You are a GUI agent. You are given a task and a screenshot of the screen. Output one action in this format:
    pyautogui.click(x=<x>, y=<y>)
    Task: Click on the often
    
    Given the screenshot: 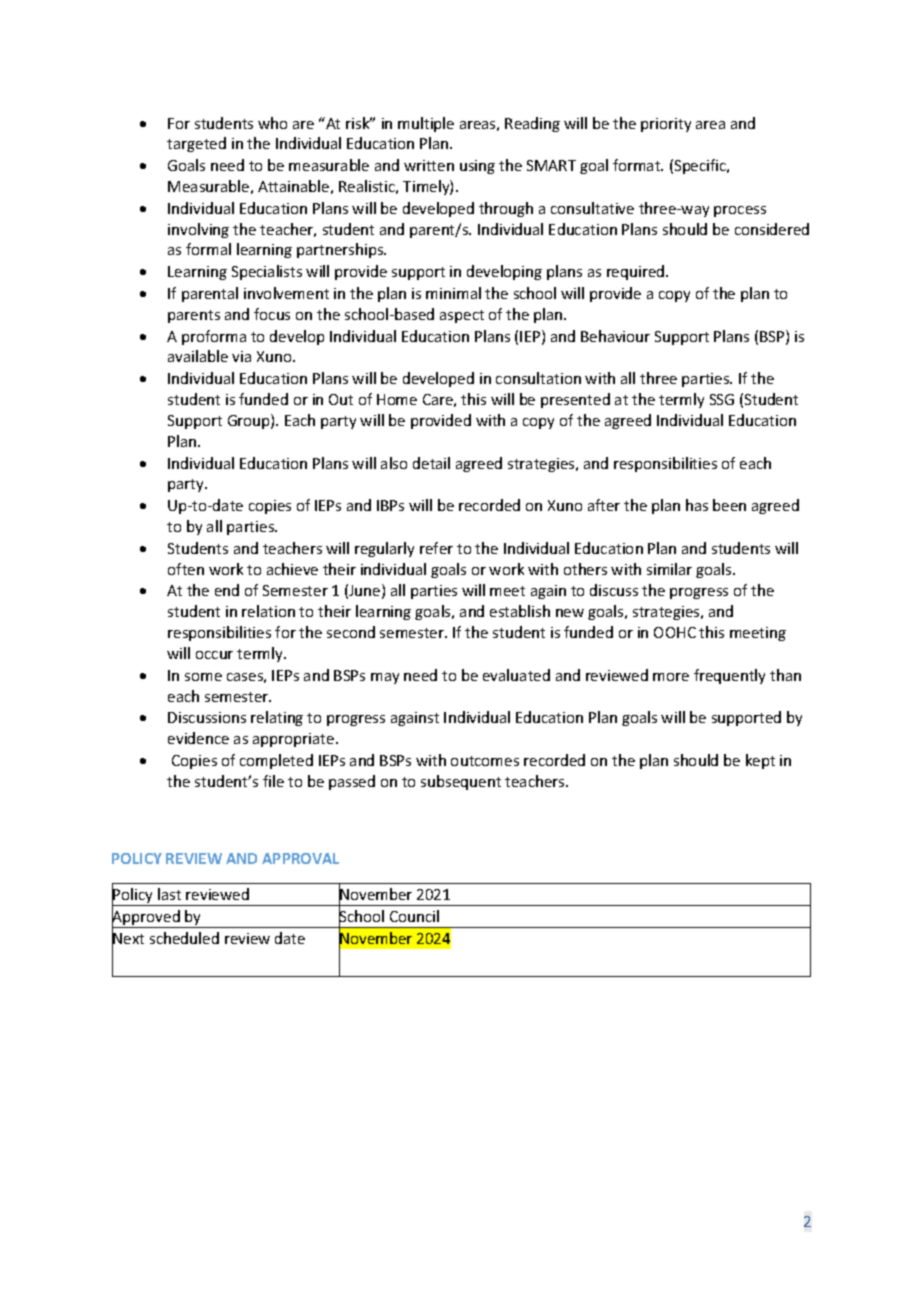 What is the action you would take?
    pyautogui.click(x=186, y=569)
